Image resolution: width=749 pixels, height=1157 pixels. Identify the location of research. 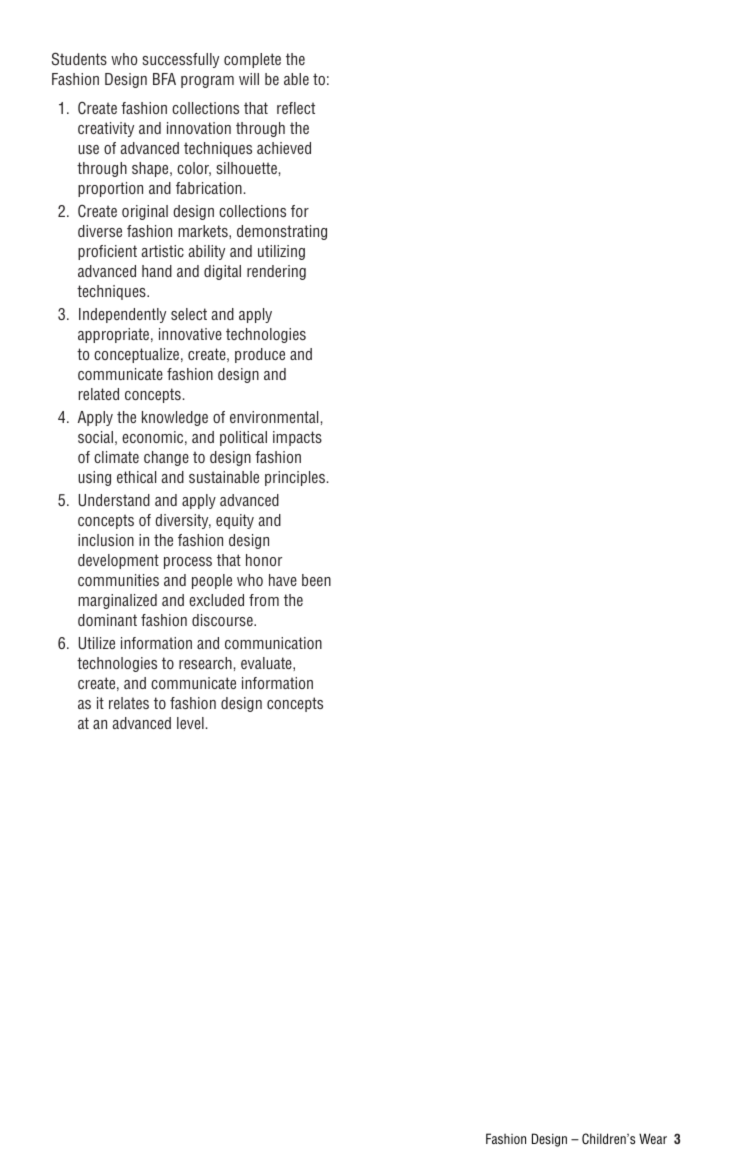
(205, 663).
